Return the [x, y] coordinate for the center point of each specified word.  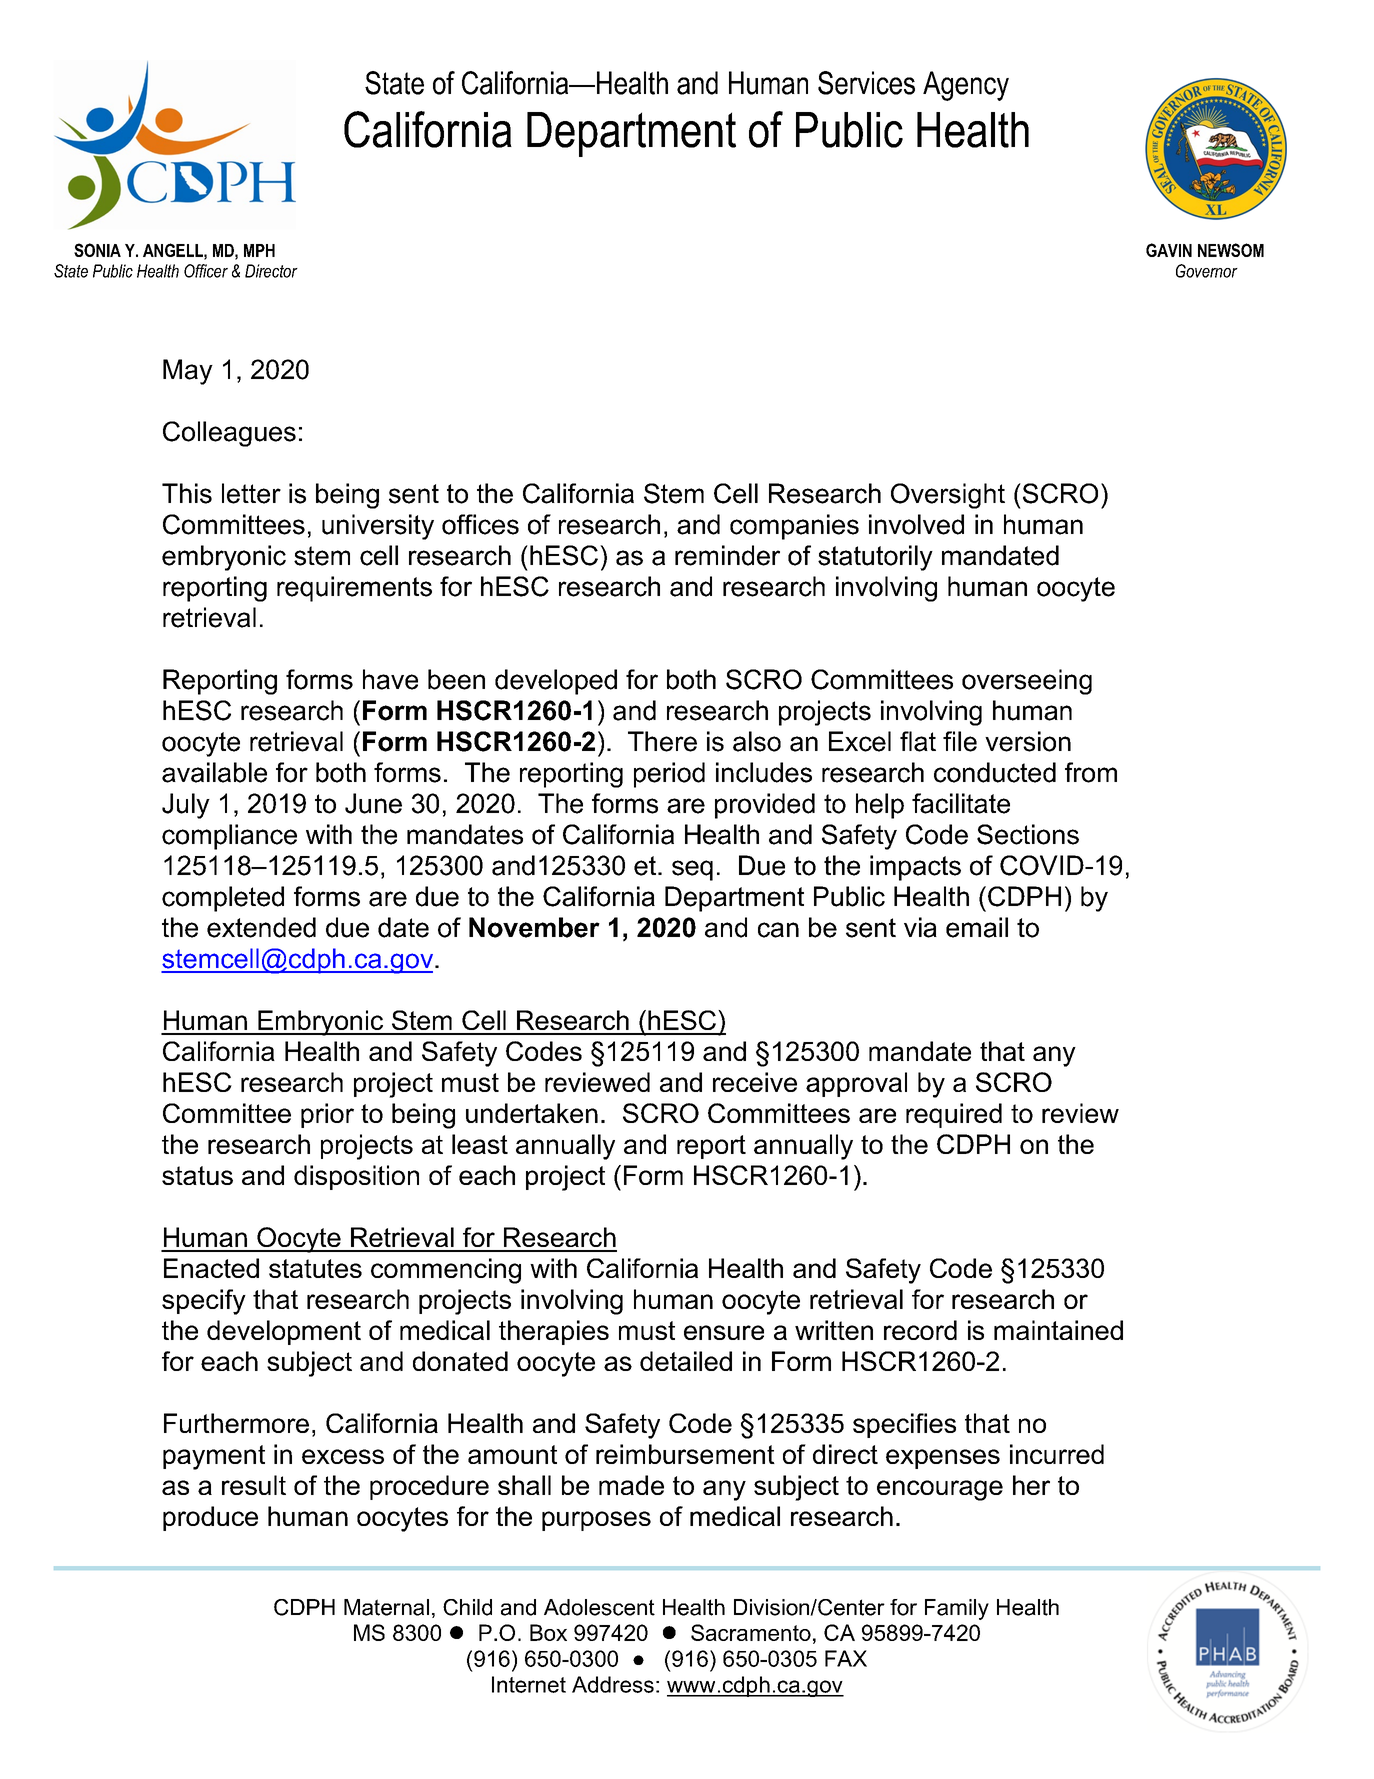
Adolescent [599, 1607]
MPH [259, 250]
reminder [727, 555]
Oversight [948, 496]
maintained [1058, 1330]
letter [251, 493]
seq [692, 870]
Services [866, 83]
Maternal [386, 1607]
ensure [724, 1332]
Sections [1028, 834]
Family [957, 1609]
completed [223, 899]
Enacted [211, 1268]
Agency [966, 86]
